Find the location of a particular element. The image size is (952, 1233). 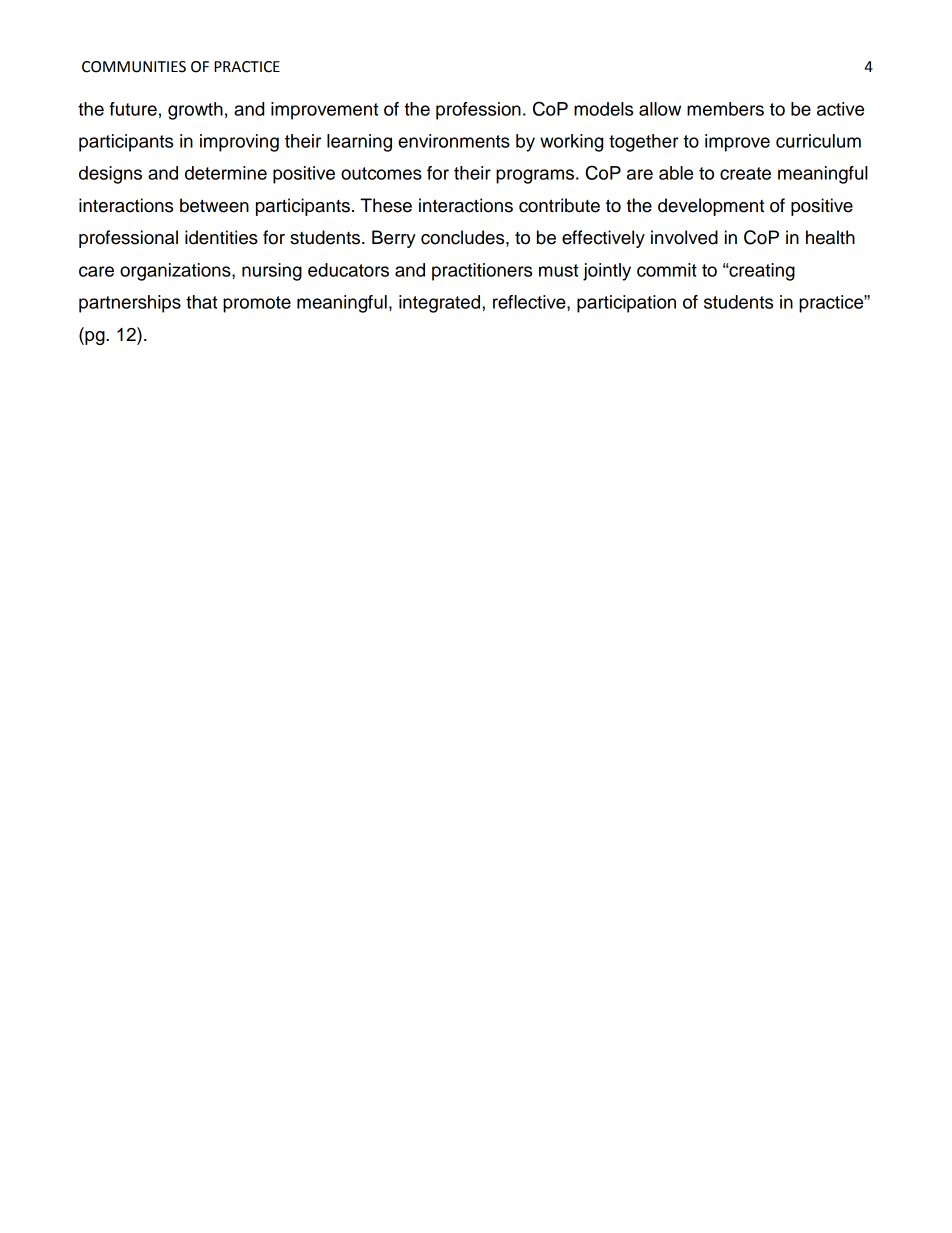

create is located at coordinates (745, 173).
